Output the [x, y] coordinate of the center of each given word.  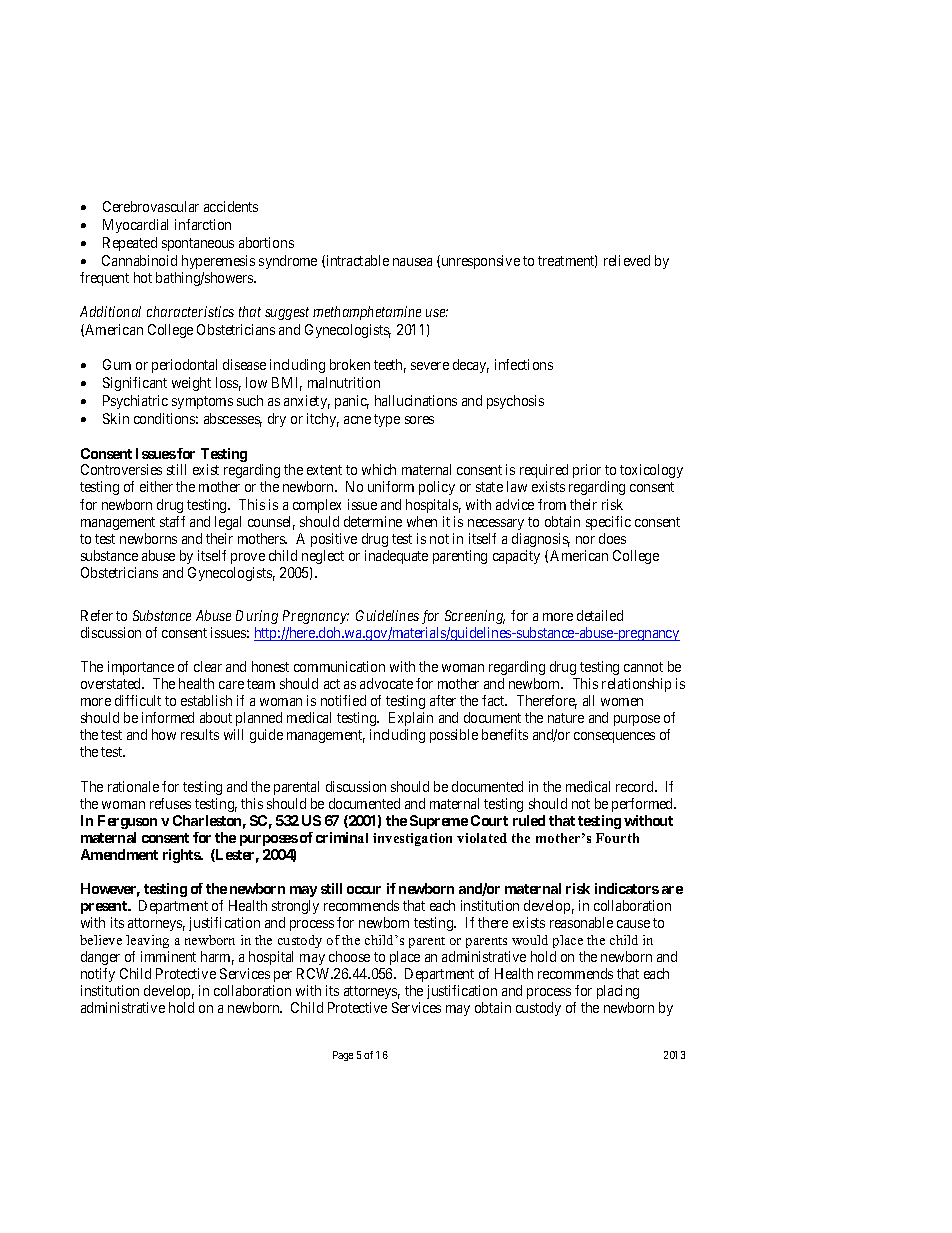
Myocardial [135, 226]
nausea [412, 262]
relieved [627, 260]
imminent [168, 956]
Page [343, 1056]
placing [618, 994]
